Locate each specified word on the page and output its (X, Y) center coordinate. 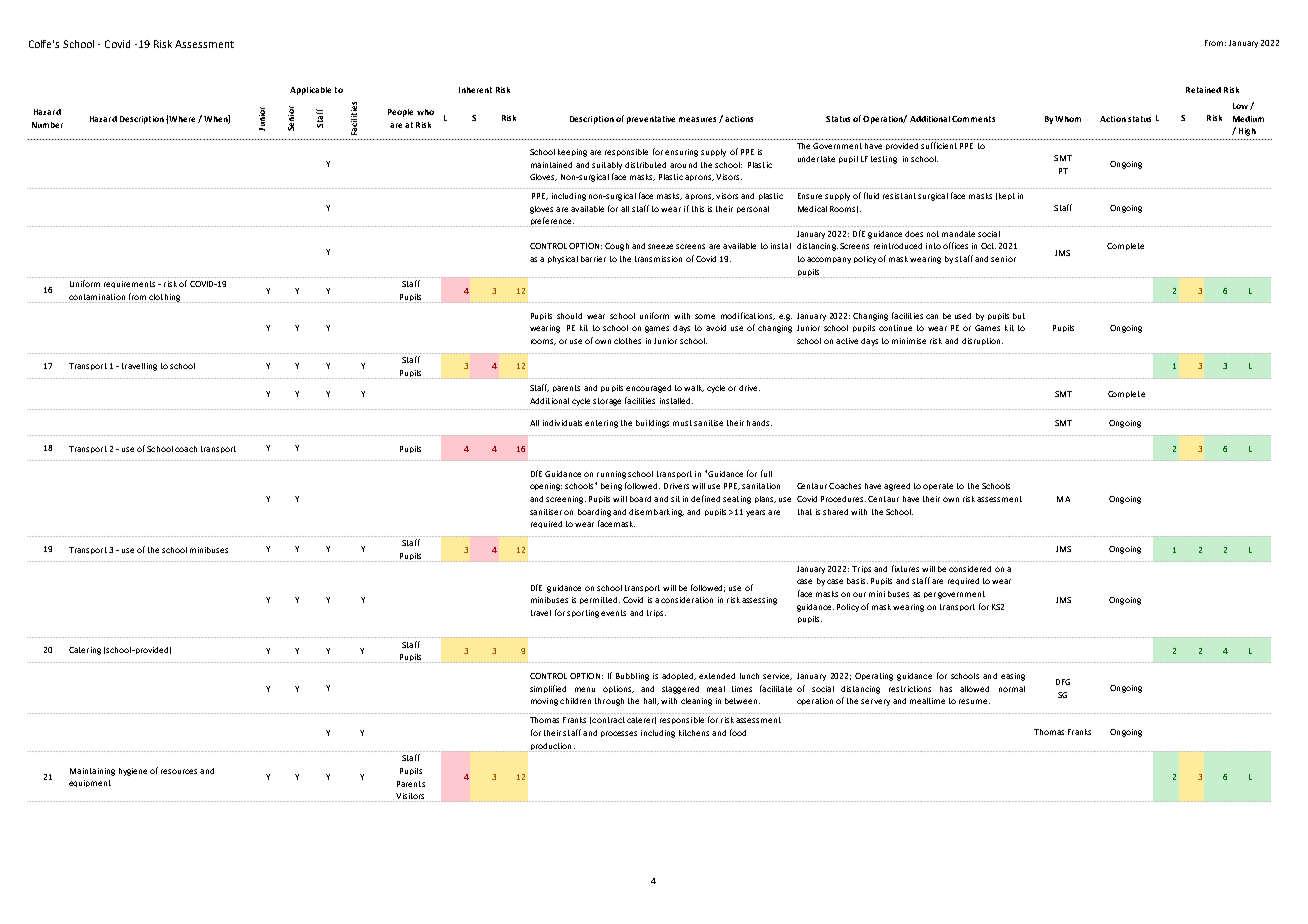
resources (179, 771)
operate (938, 486)
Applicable (310, 91)
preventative (651, 120)
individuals (562, 423)
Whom (1068, 119)
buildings (652, 424)
